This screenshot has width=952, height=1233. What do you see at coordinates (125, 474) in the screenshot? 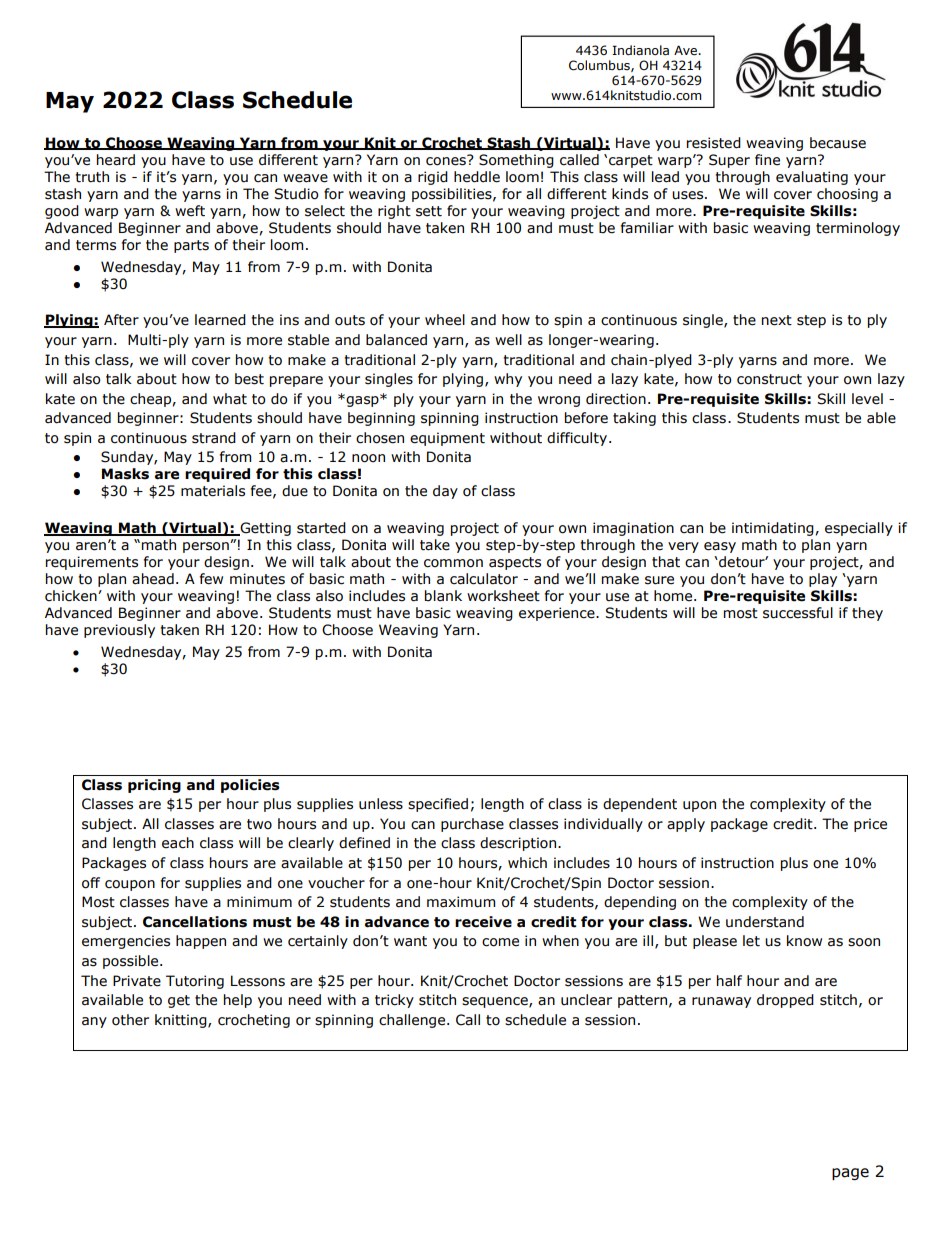
I see `Masks` at bounding box center [125, 474].
